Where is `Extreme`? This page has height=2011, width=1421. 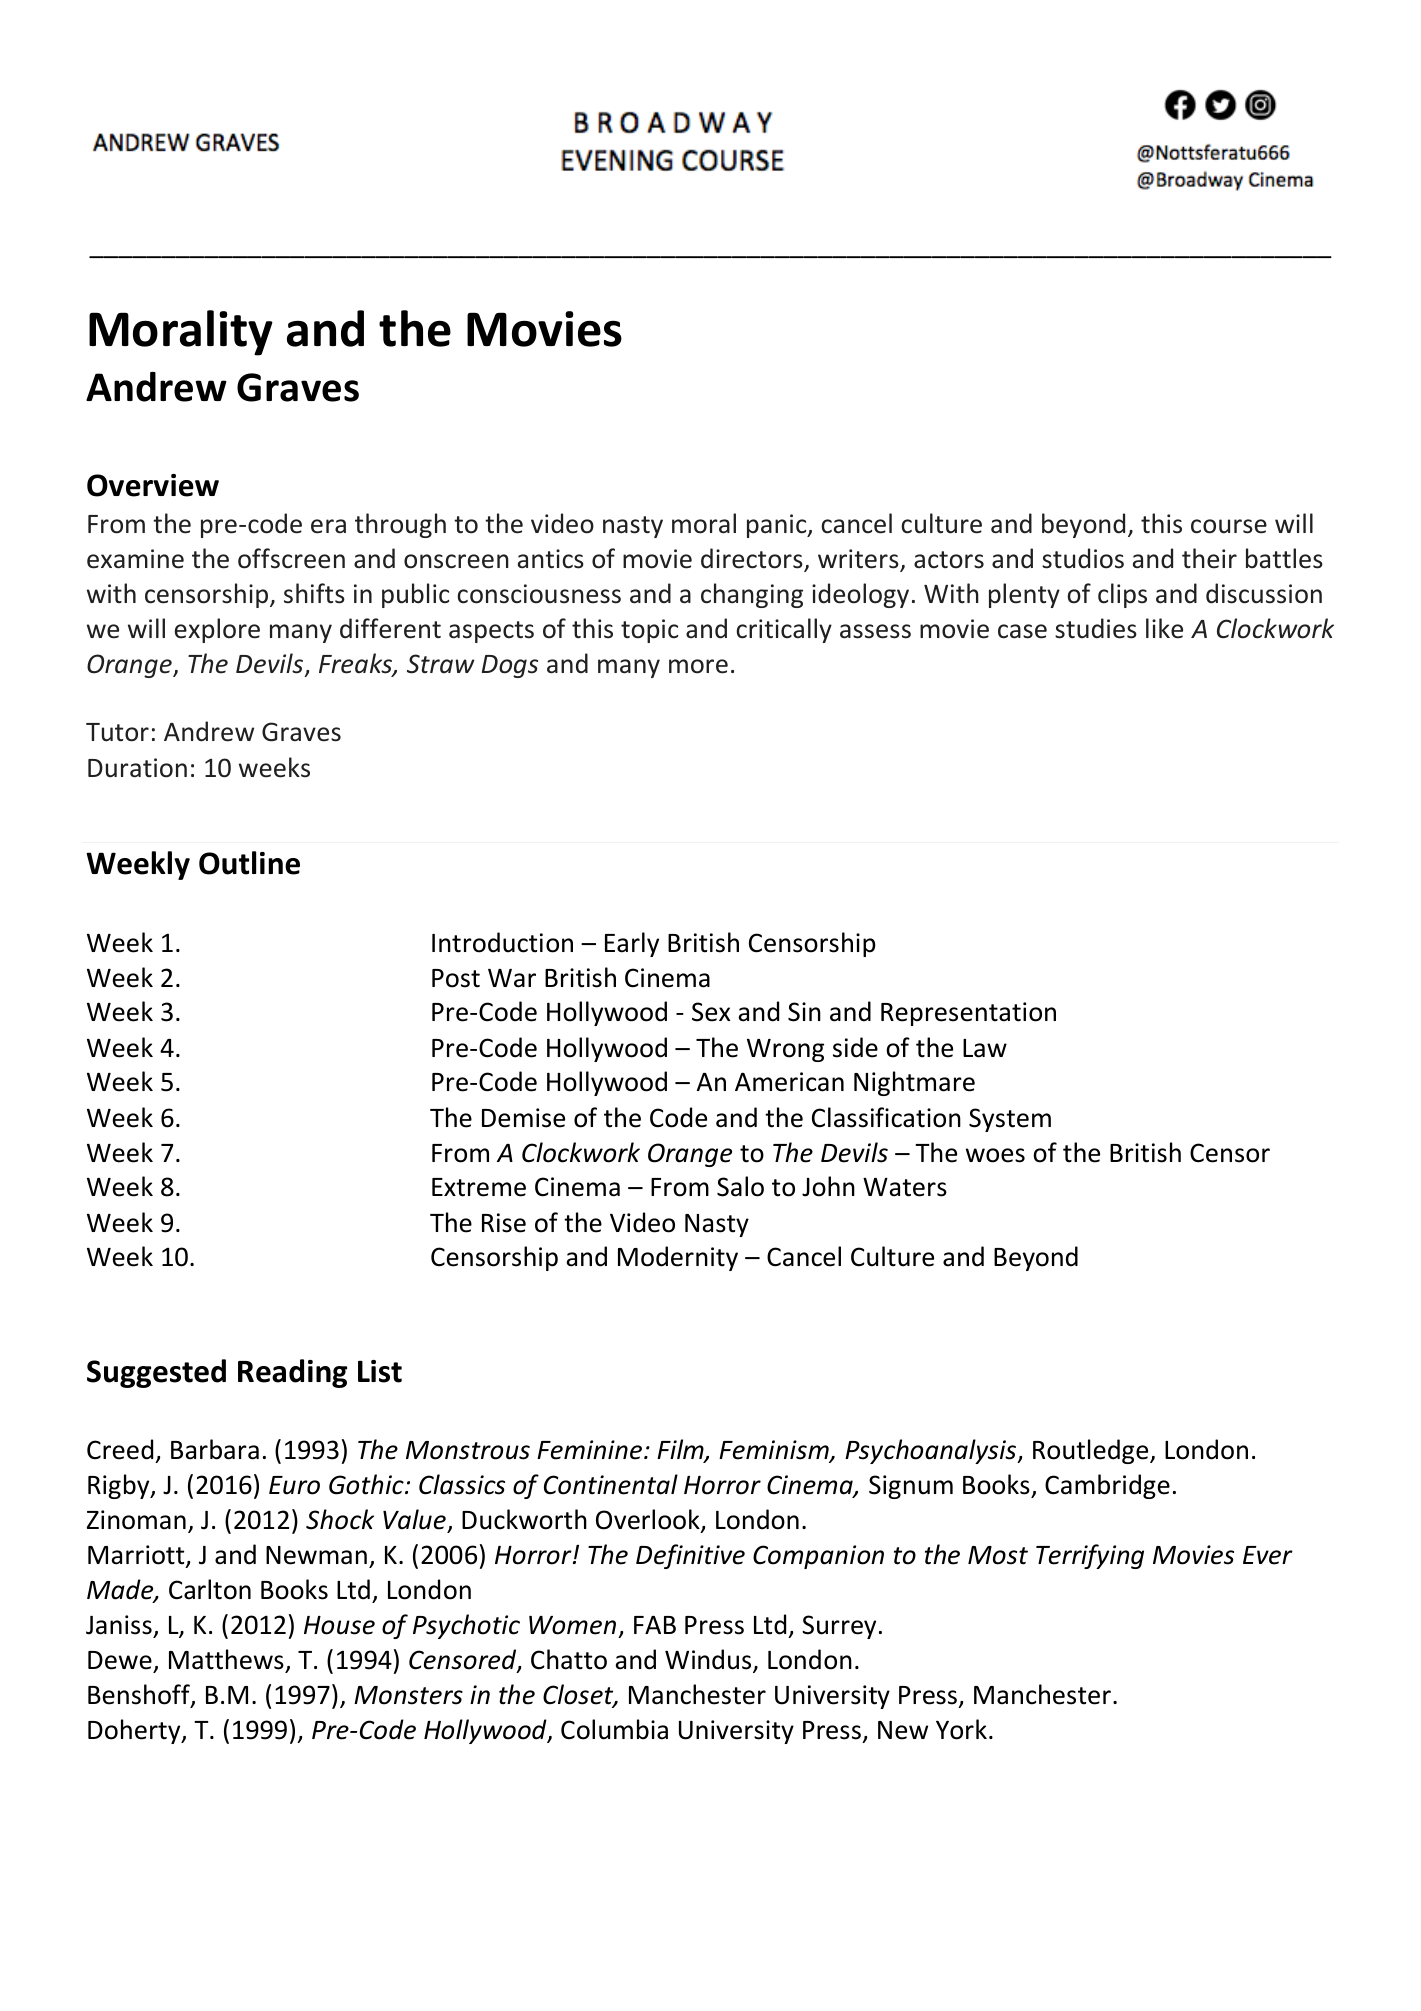
Extreme is located at coordinates (479, 1187).
